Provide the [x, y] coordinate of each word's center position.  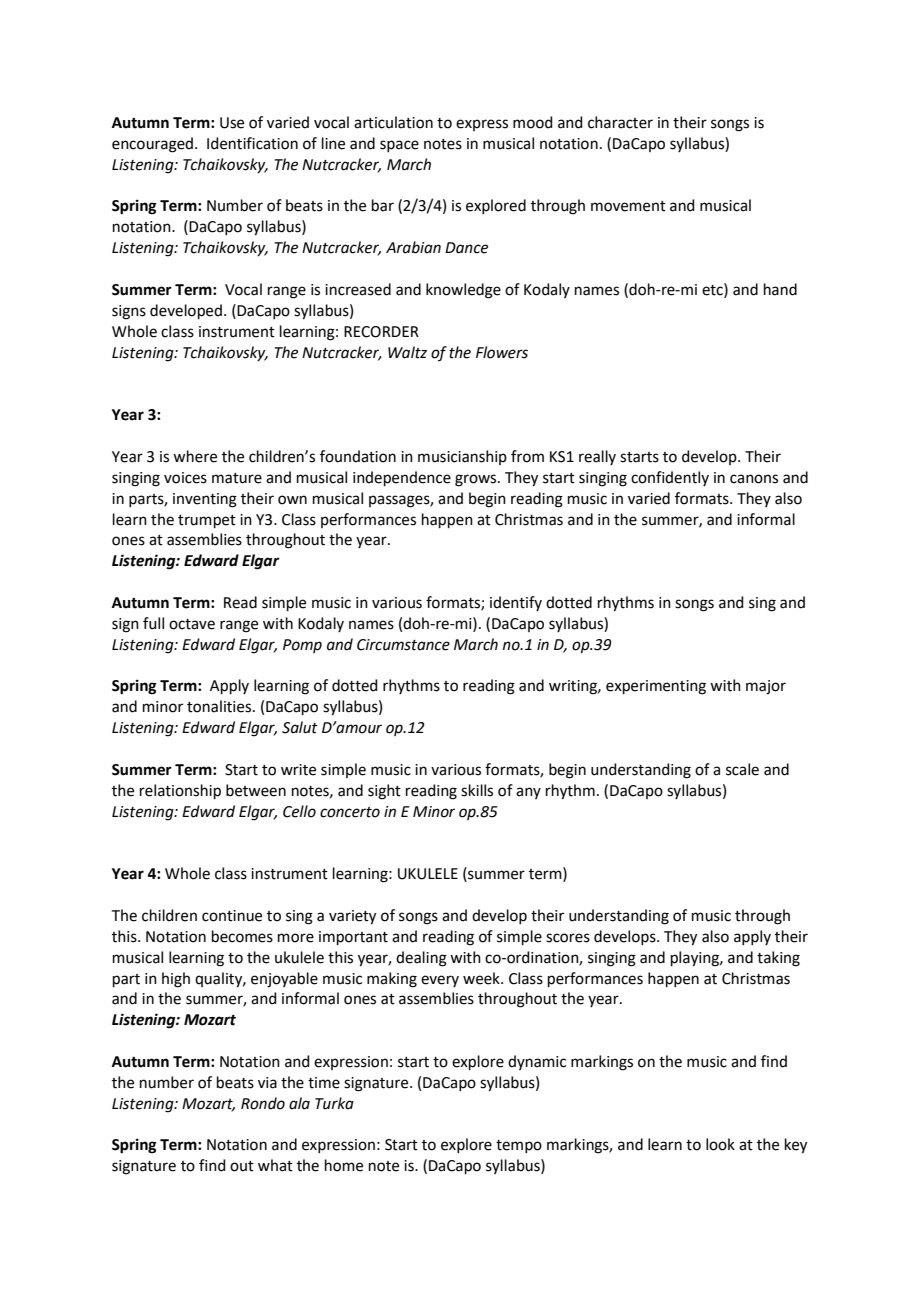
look [720, 1144]
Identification [252, 143]
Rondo [263, 1103]
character [620, 122]
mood [533, 122]
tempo [519, 1146]
